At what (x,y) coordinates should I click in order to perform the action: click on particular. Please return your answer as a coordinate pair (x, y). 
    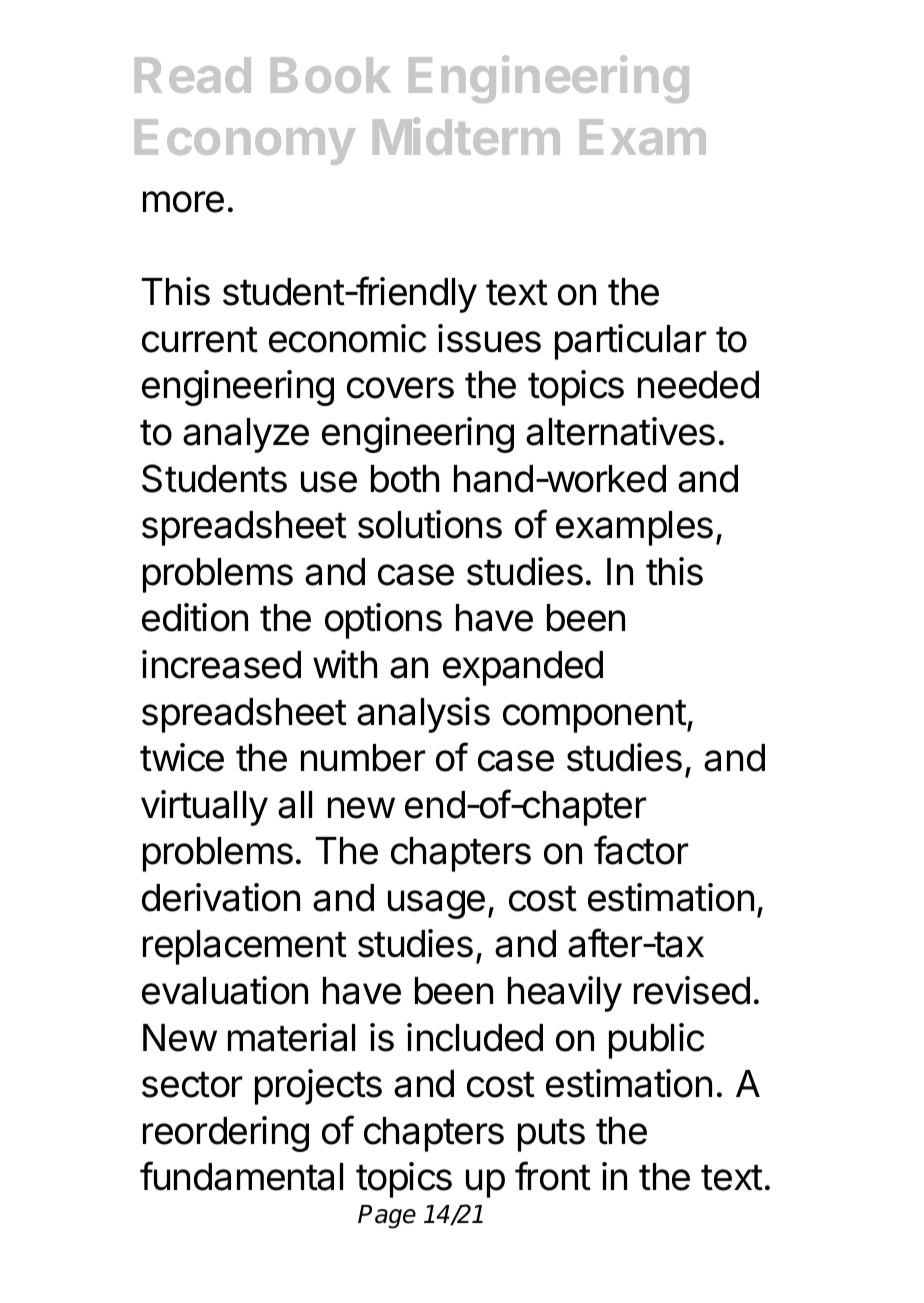
    Looking at the image, I should click on (630, 342).
